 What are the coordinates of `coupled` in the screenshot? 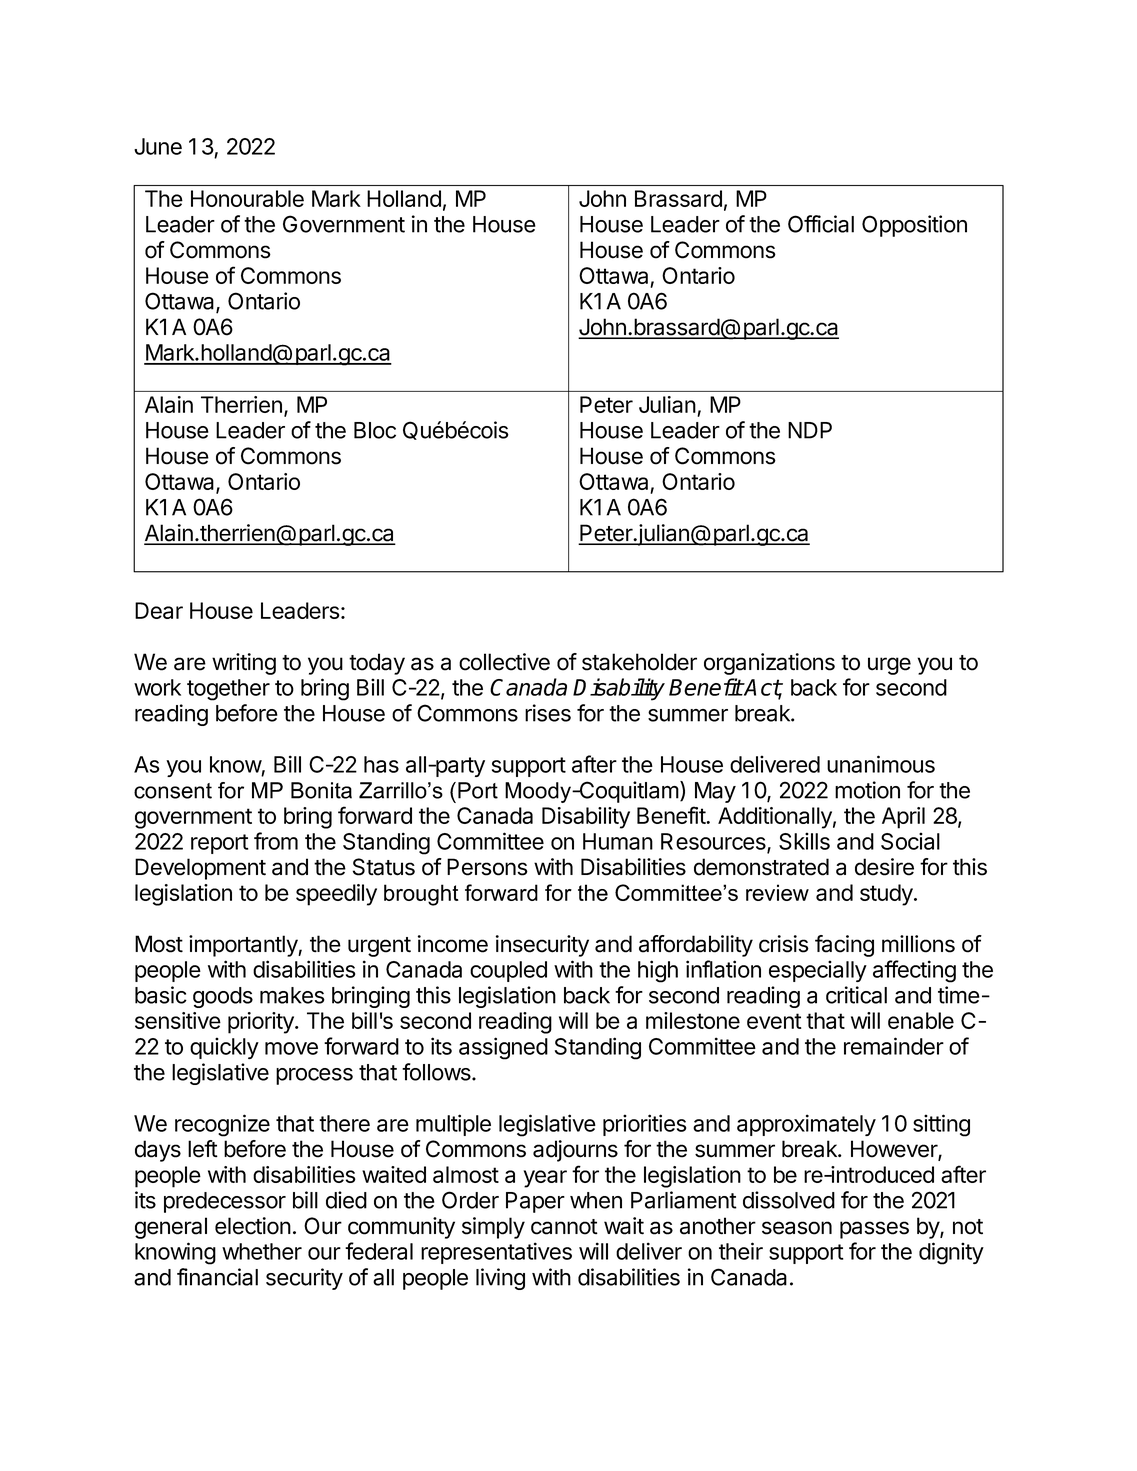 It's located at (508, 971).
